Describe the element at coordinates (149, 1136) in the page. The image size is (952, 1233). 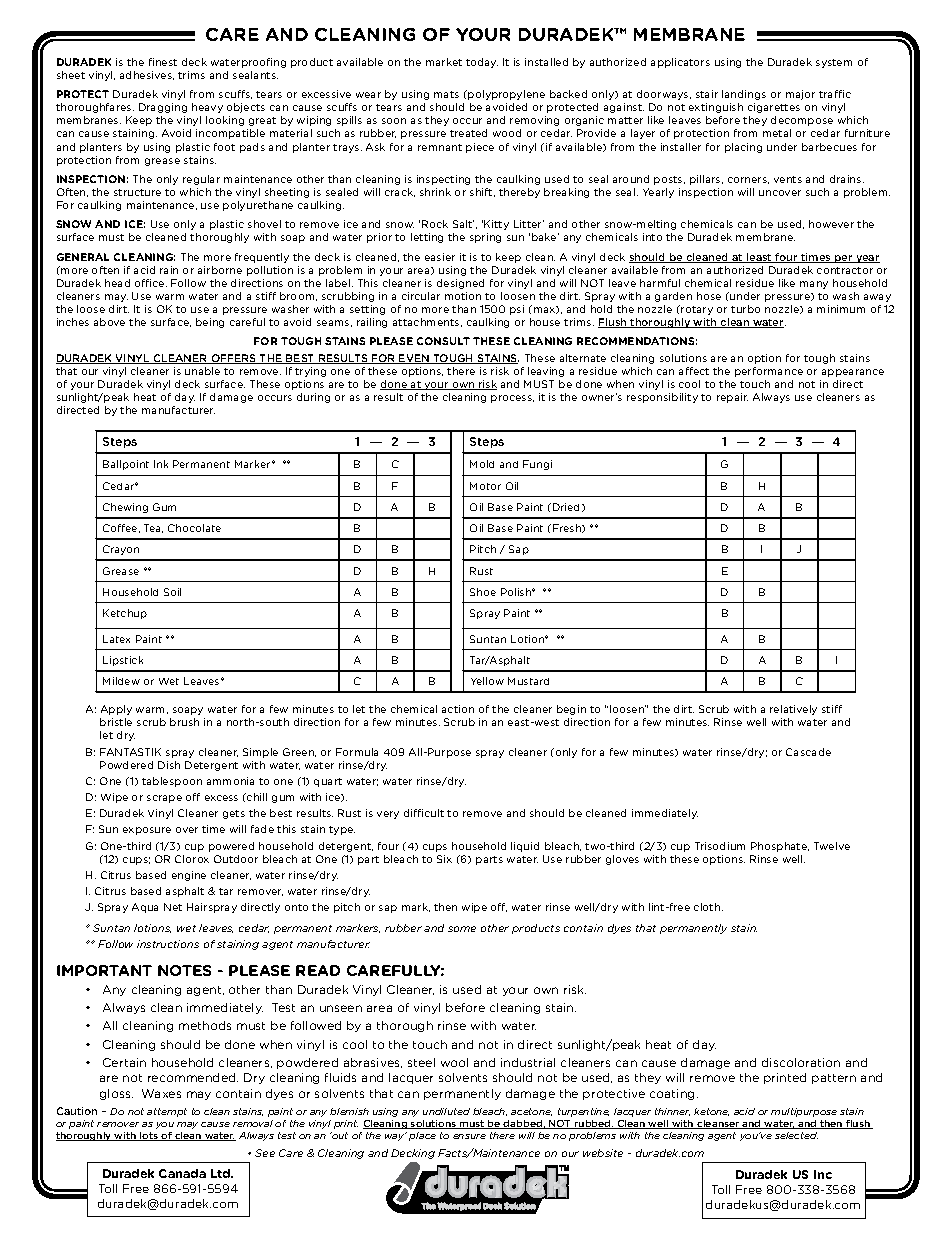
I see `lots` at that location.
